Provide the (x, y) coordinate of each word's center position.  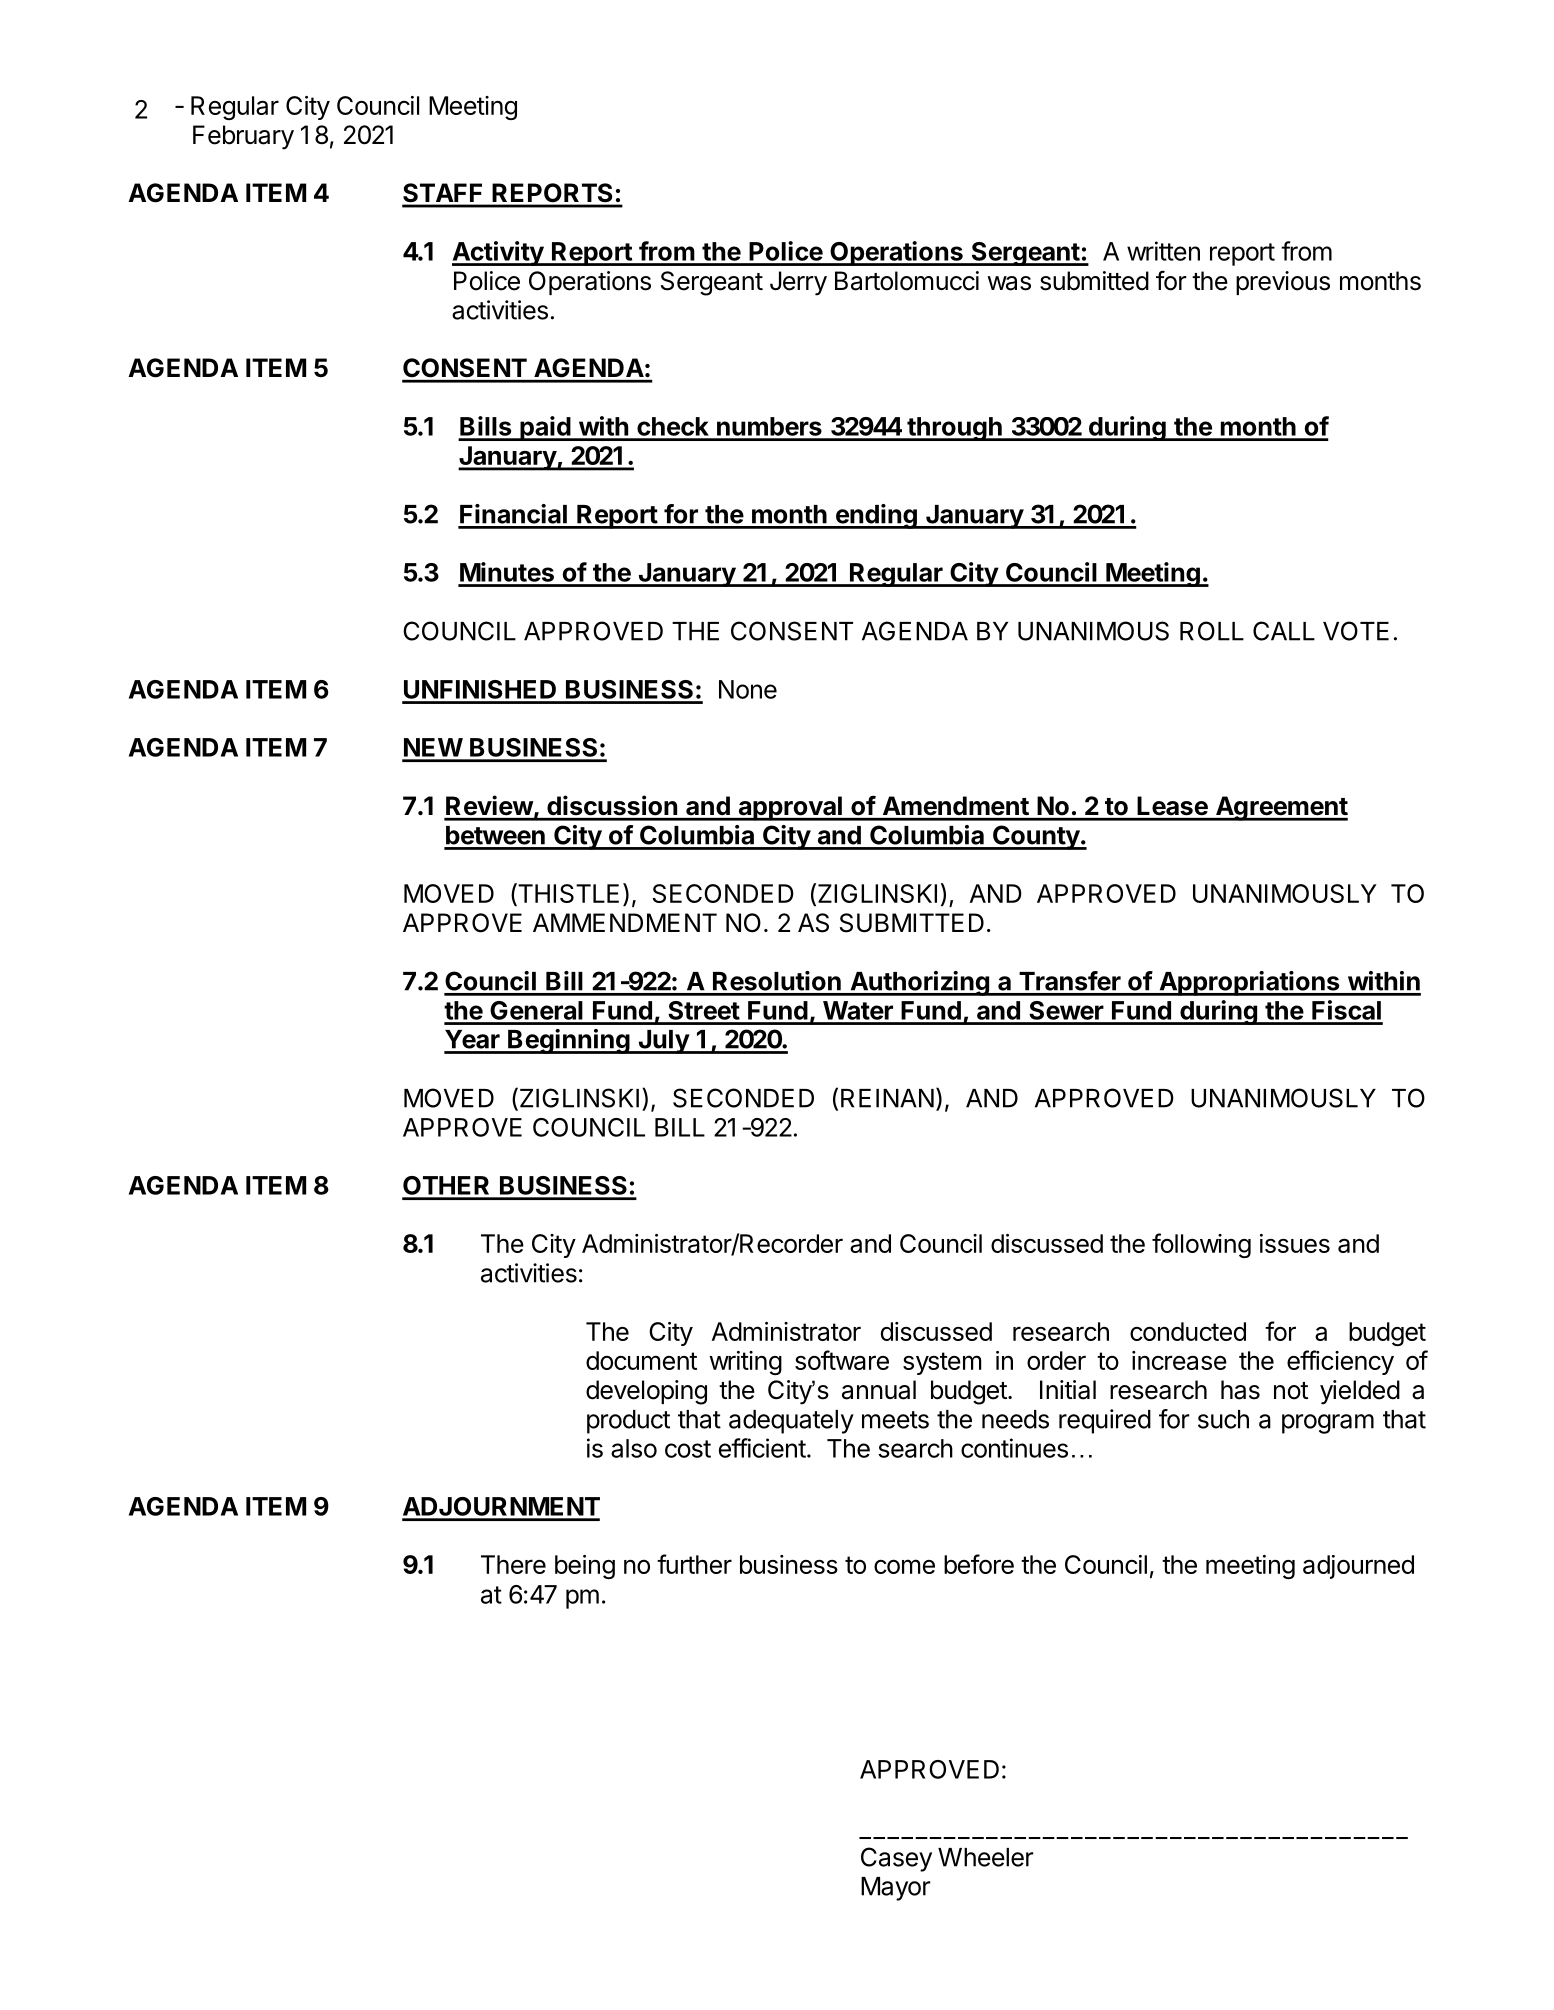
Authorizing (919, 983)
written (1163, 251)
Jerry (798, 283)
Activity (498, 253)
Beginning (568, 1041)
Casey (896, 1859)
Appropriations (1249, 983)
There (513, 1564)
